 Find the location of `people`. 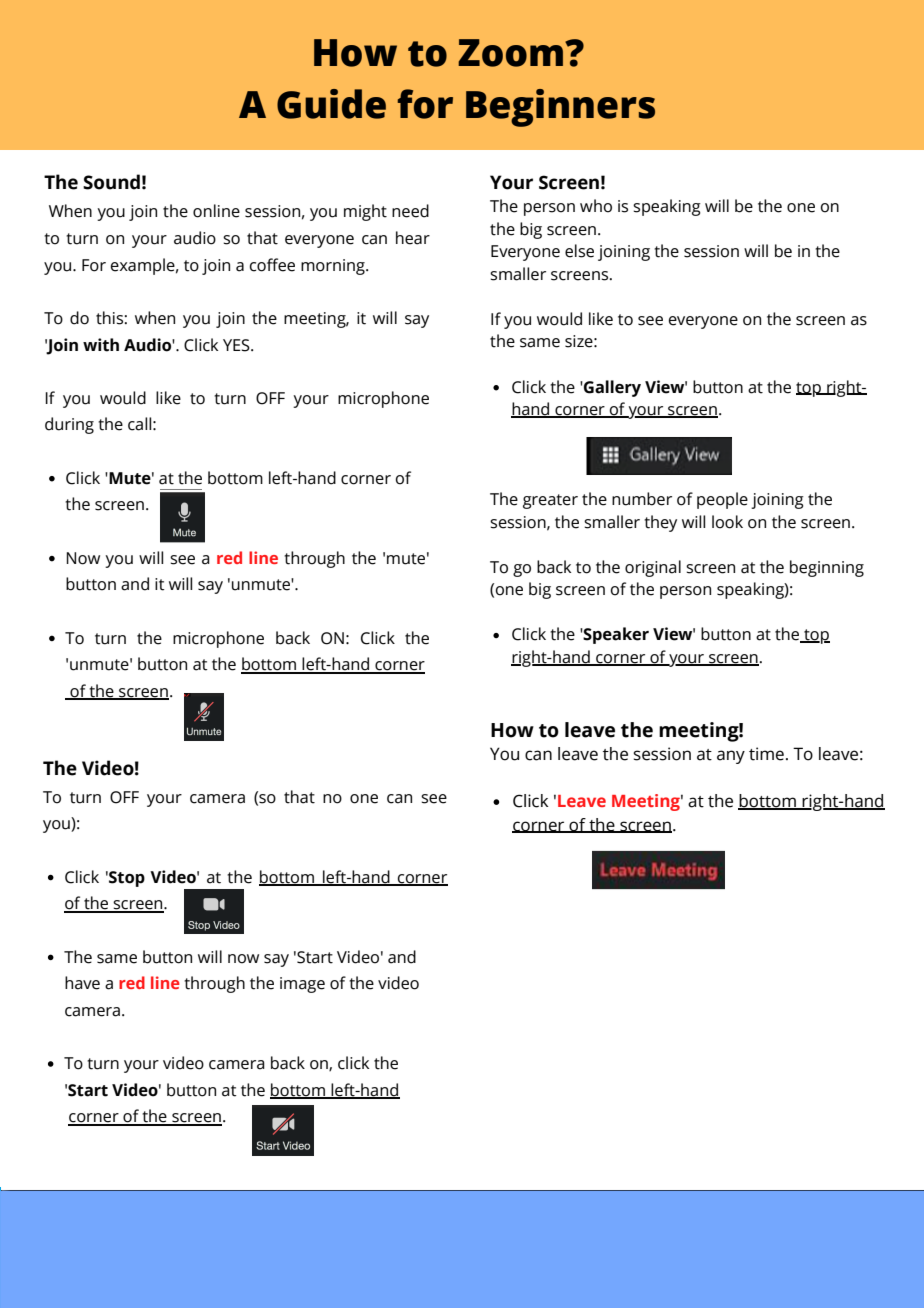

people is located at coordinates (722, 500).
